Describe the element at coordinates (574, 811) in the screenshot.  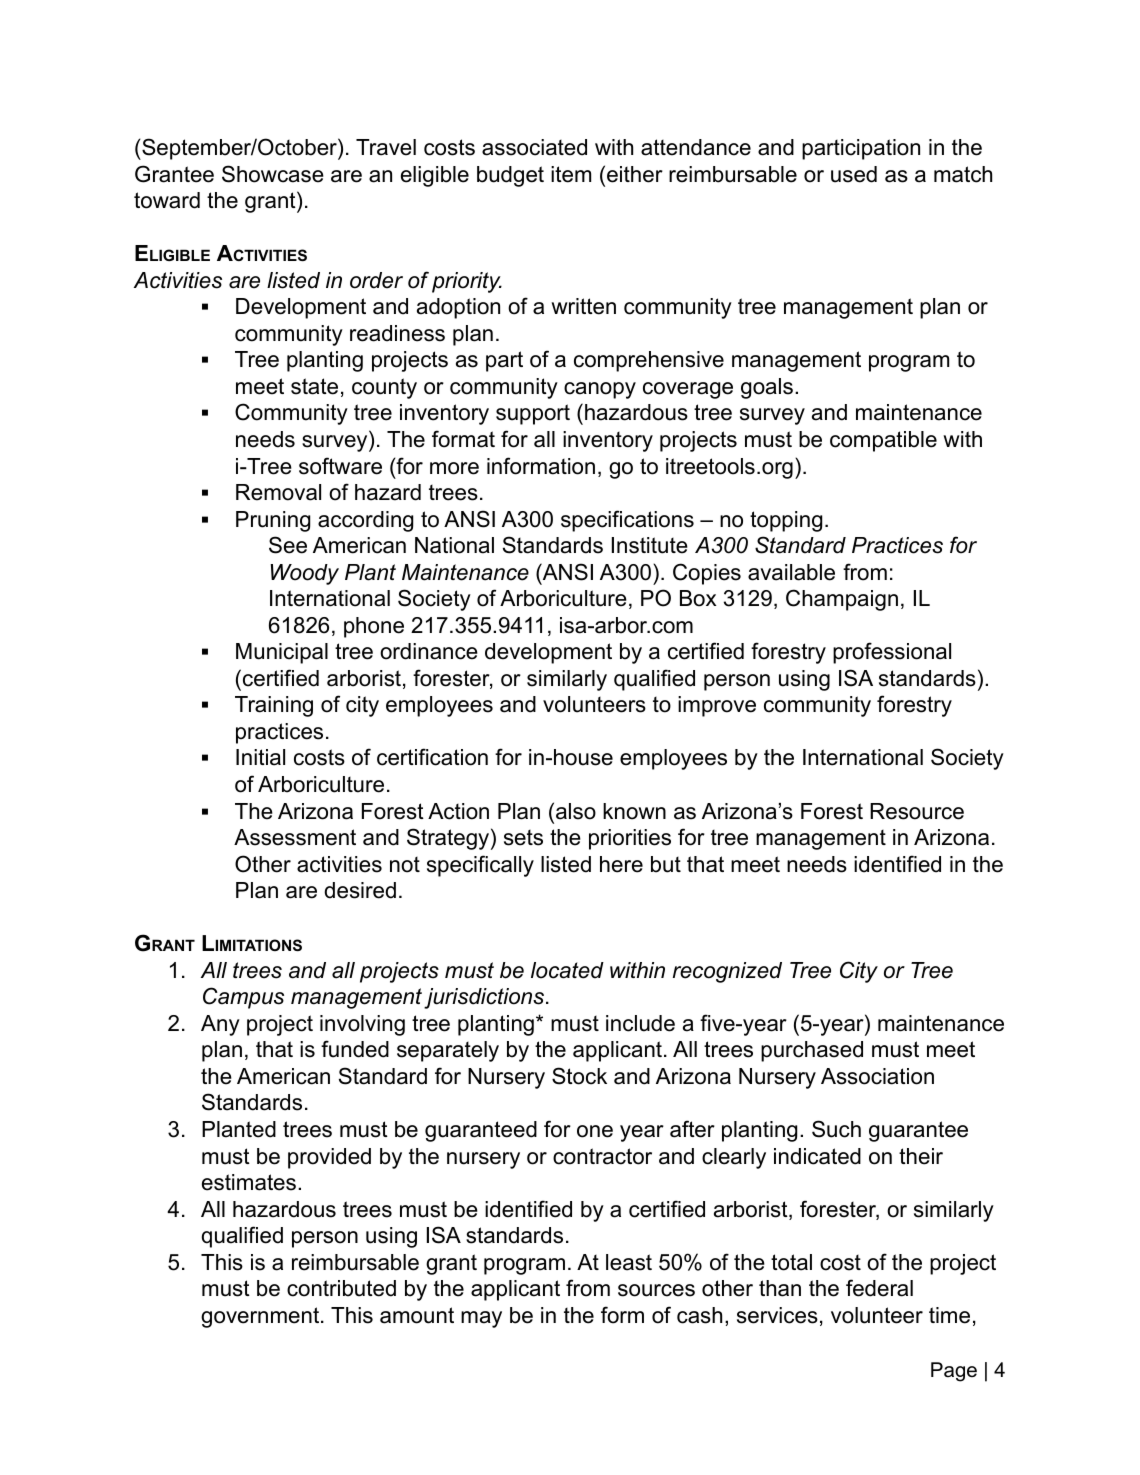
I see `also` at that location.
